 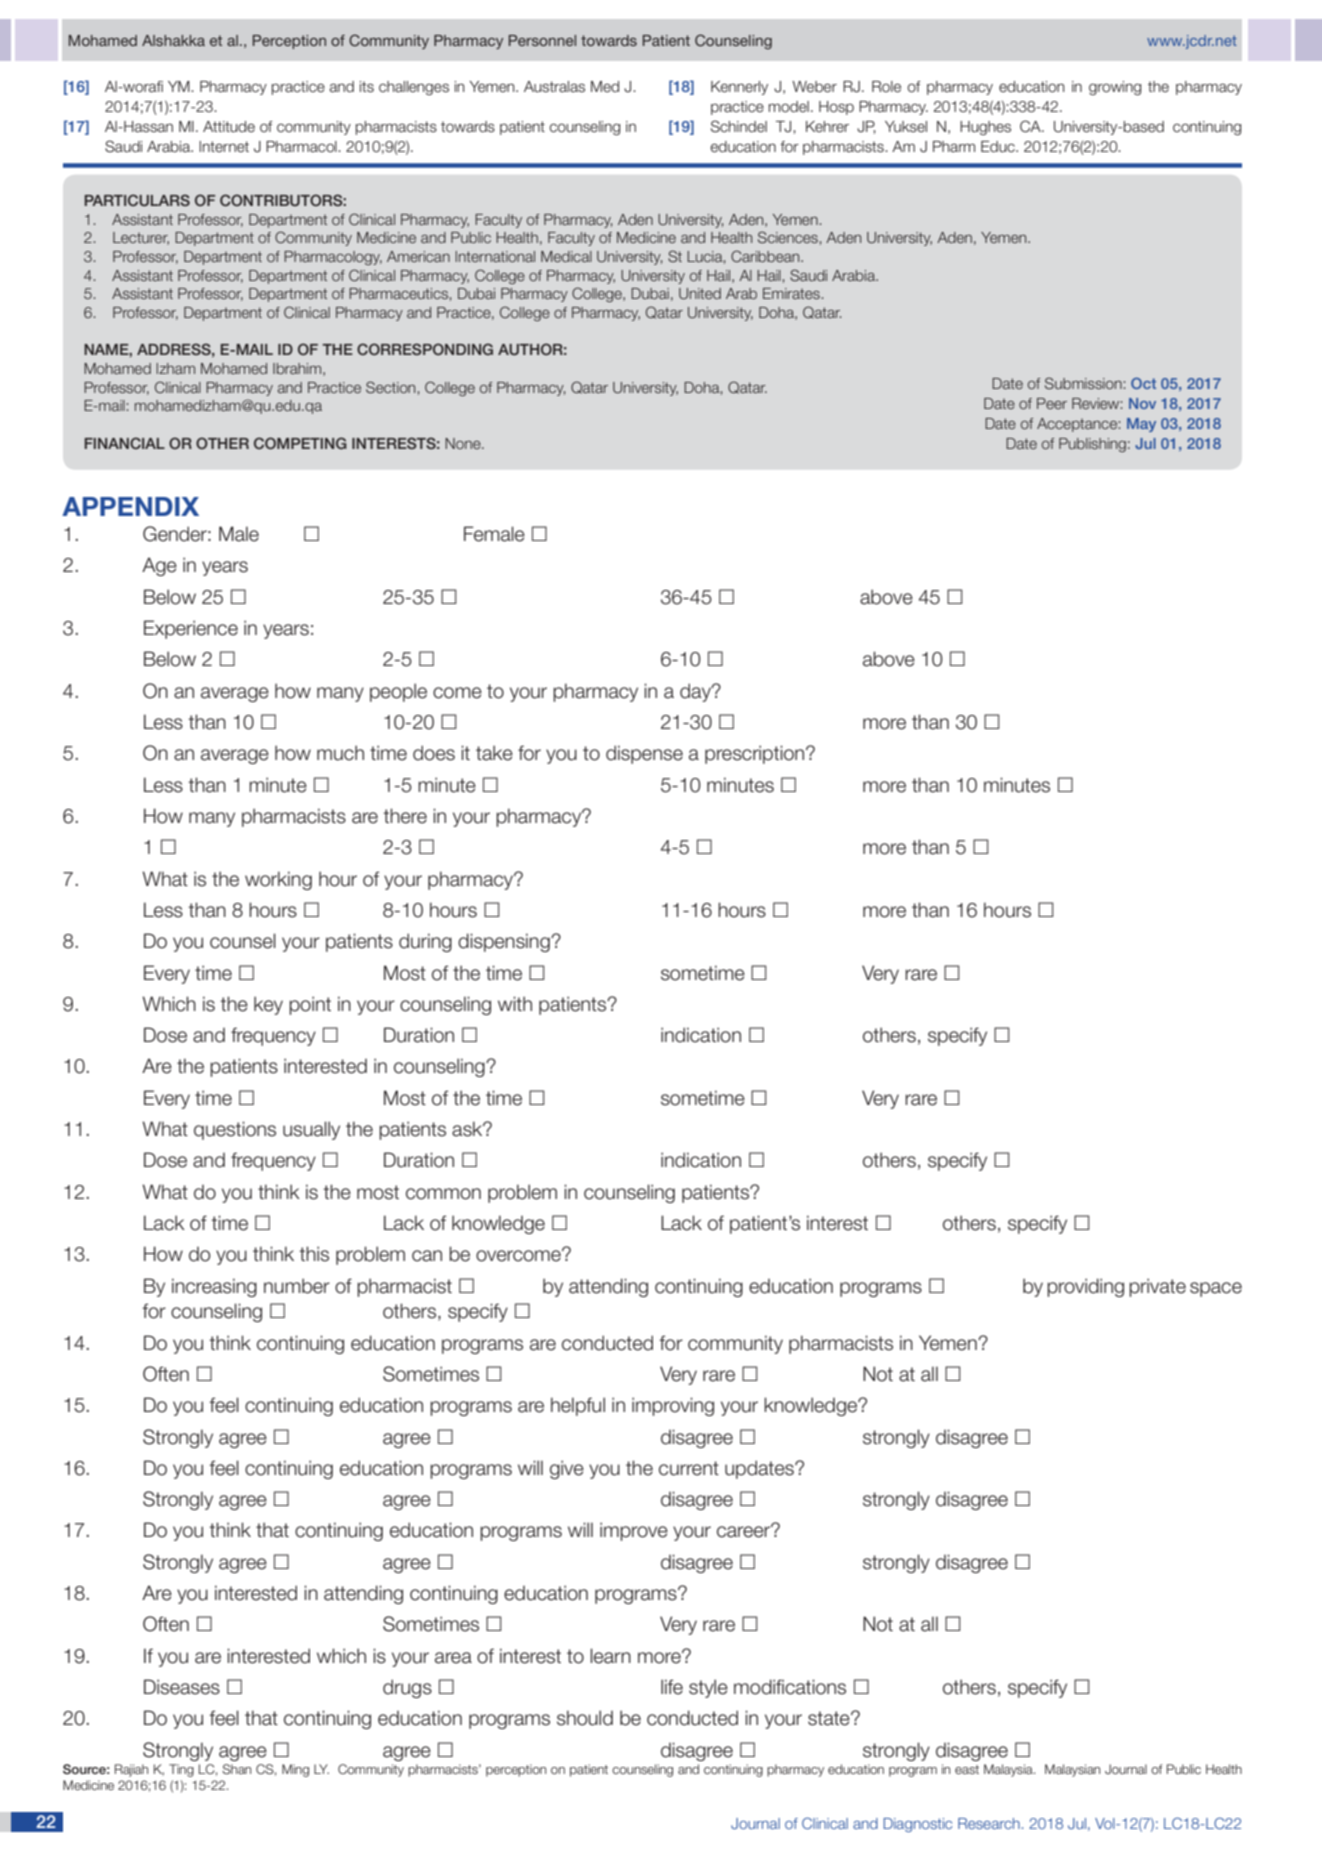 What do you see at coordinates (515, 1003) in the document?
I see `with` at bounding box center [515, 1003].
